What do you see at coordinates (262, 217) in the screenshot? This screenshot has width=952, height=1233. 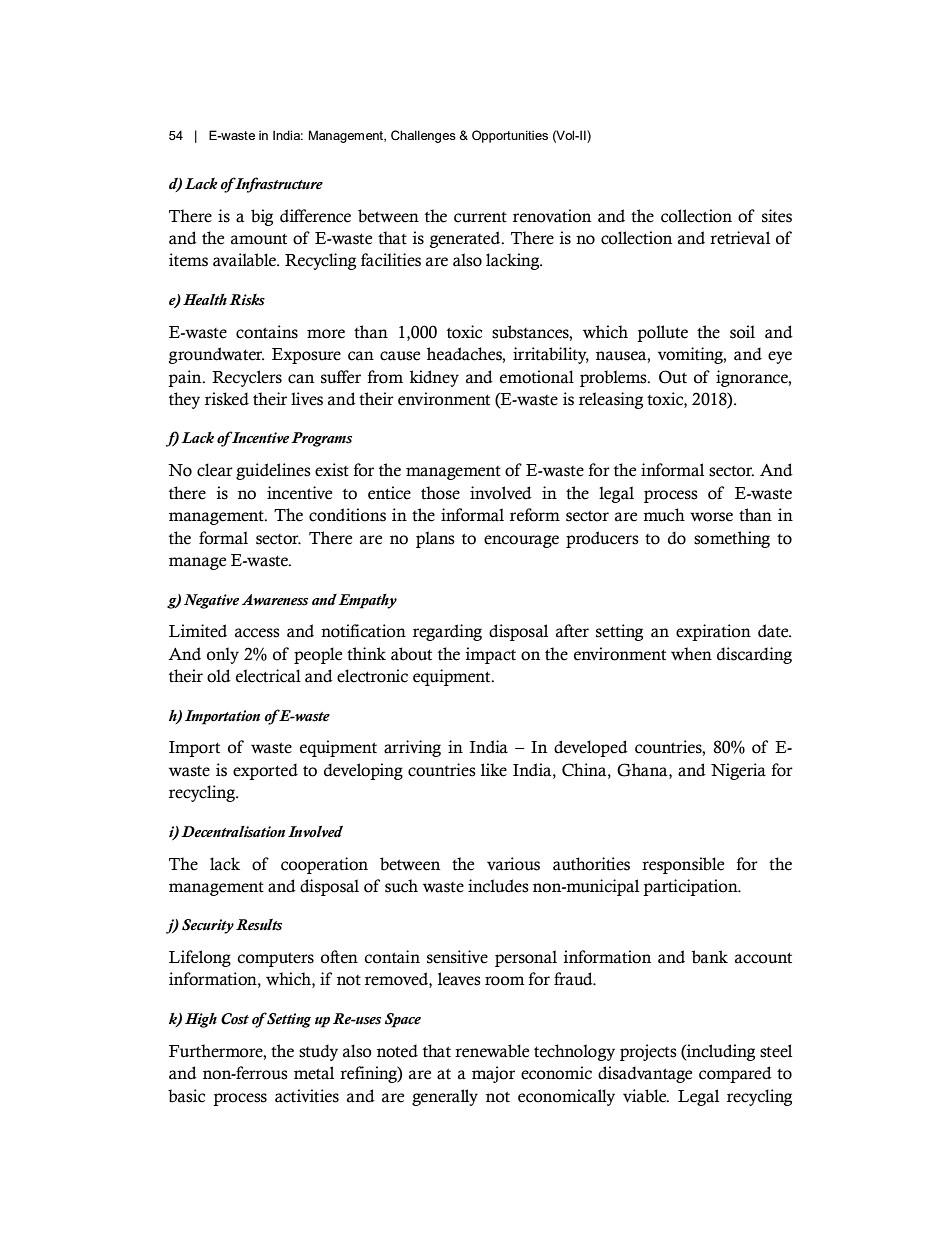 I see `big` at bounding box center [262, 217].
